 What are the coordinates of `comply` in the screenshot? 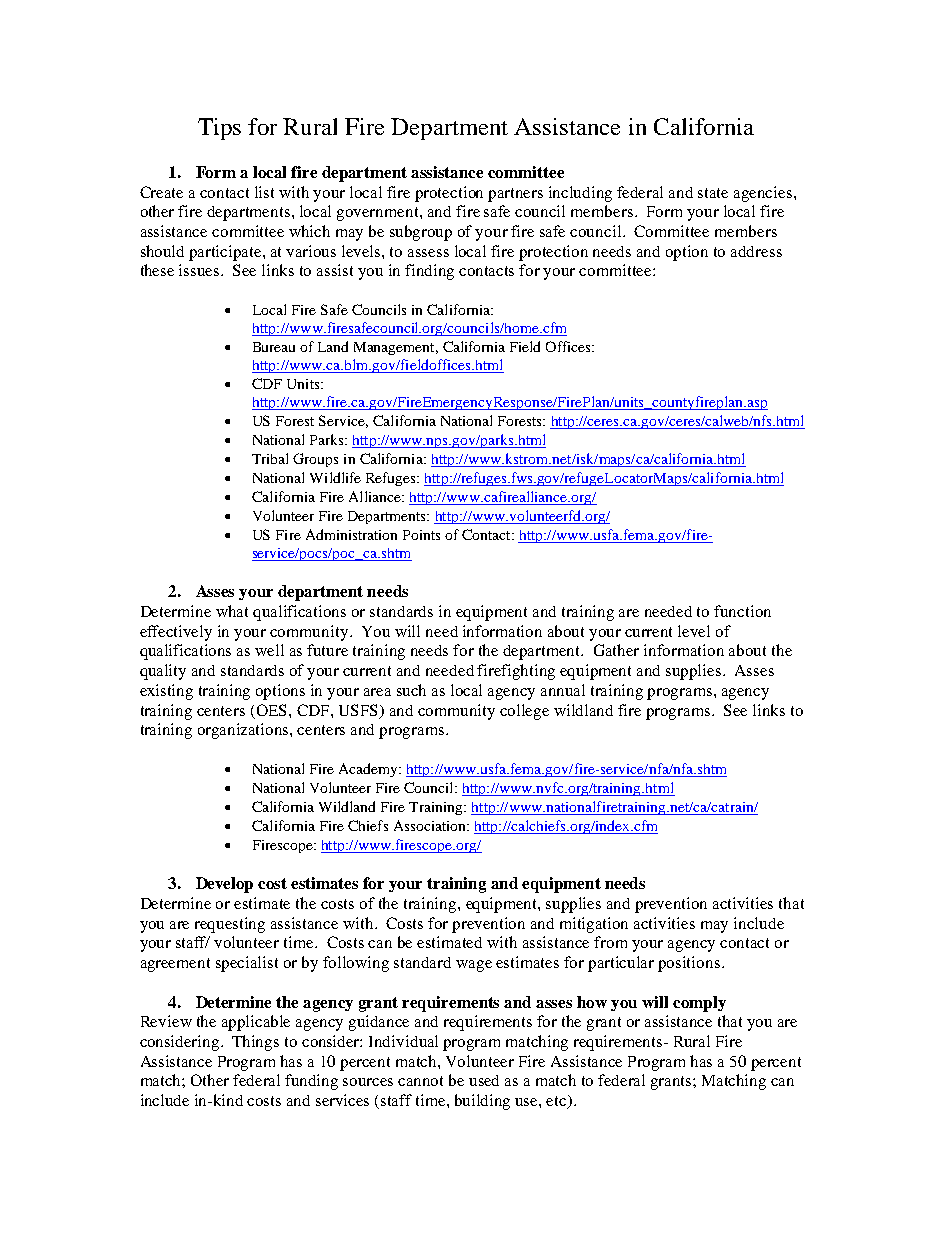 It's located at (699, 1004).
